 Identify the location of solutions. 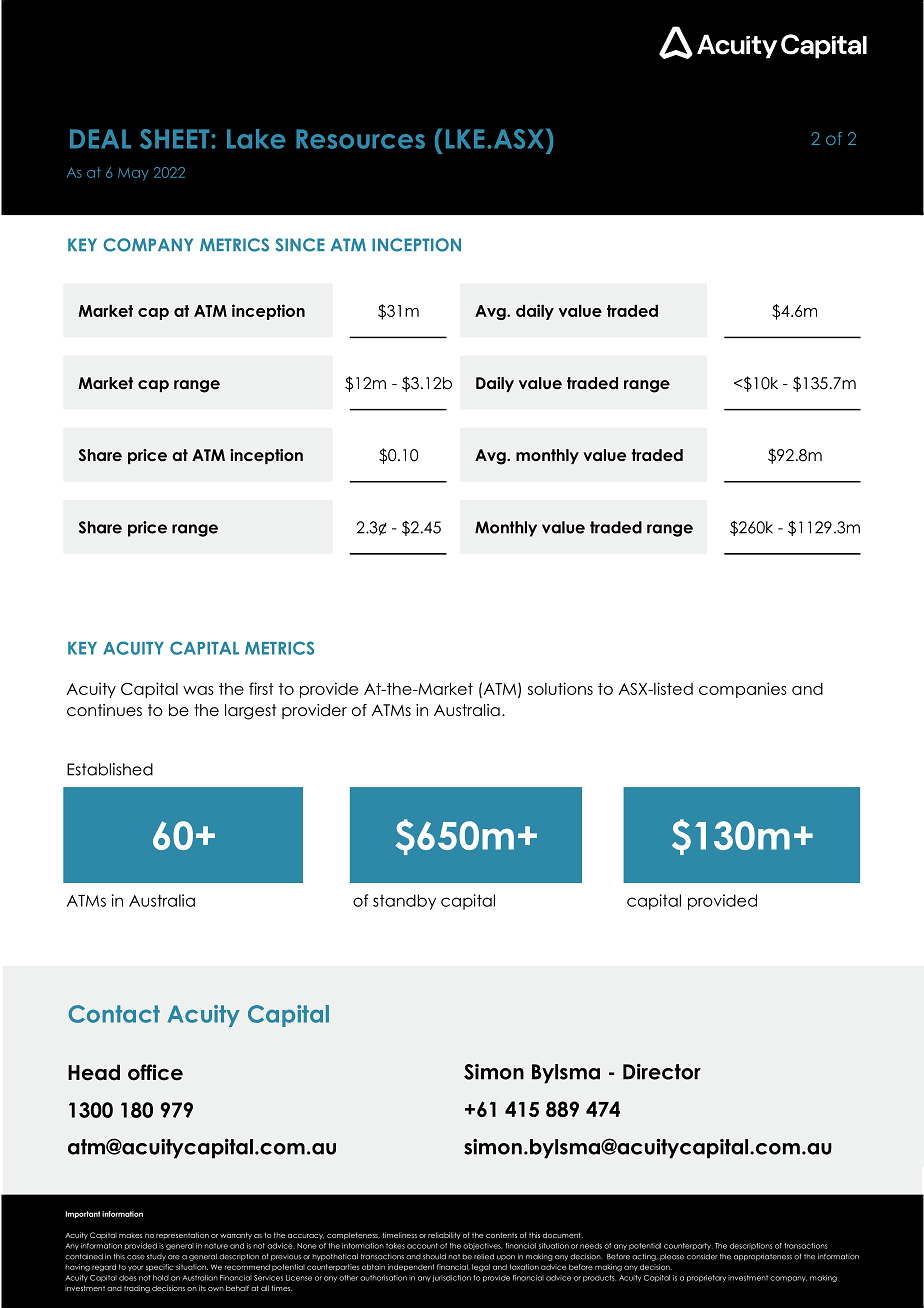
(560, 688).
